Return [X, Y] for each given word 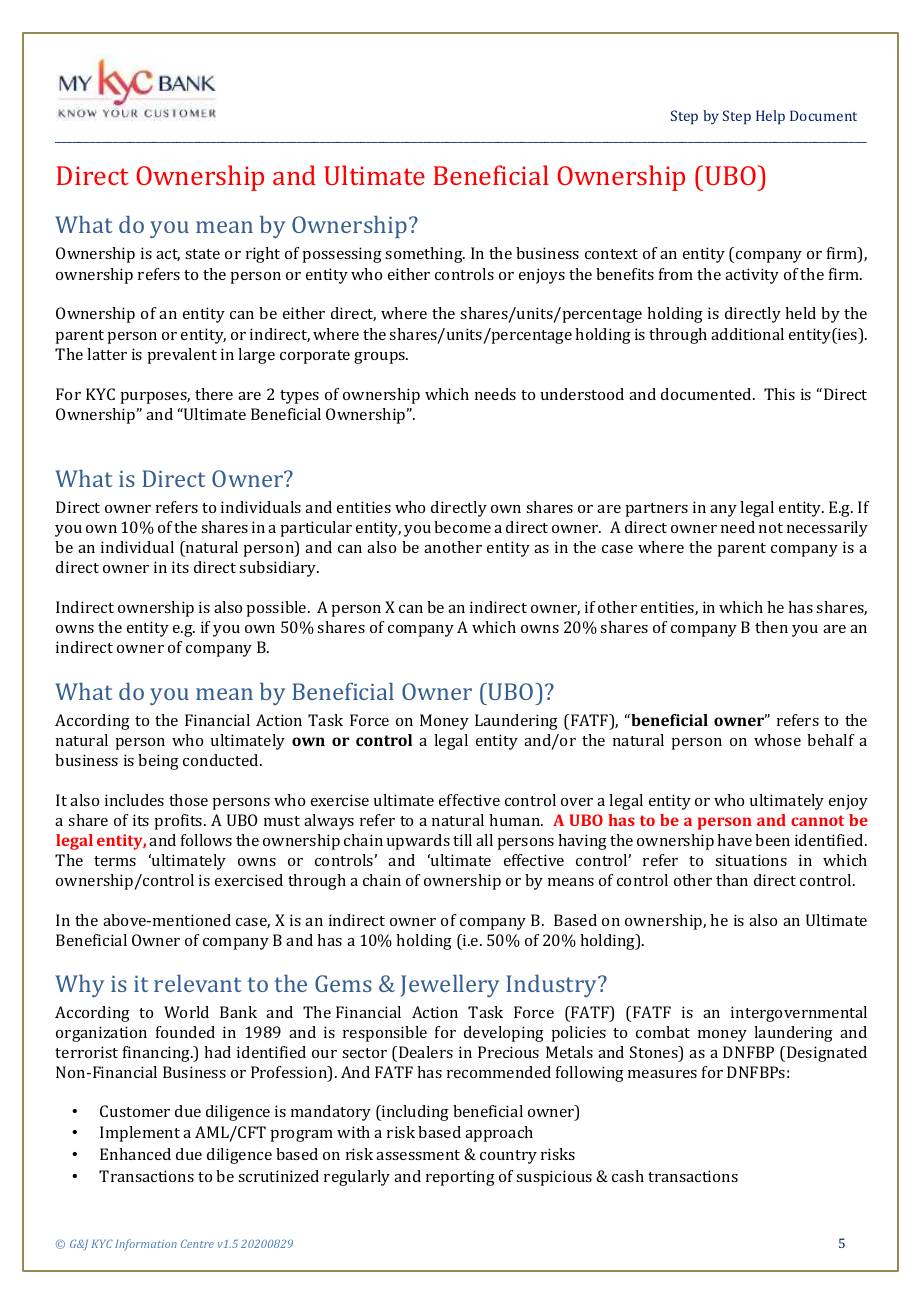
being [158, 762]
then [771, 627]
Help [770, 117]
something [425, 255]
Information [146, 1245]
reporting [460, 1178]
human [515, 820]
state [202, 254]
